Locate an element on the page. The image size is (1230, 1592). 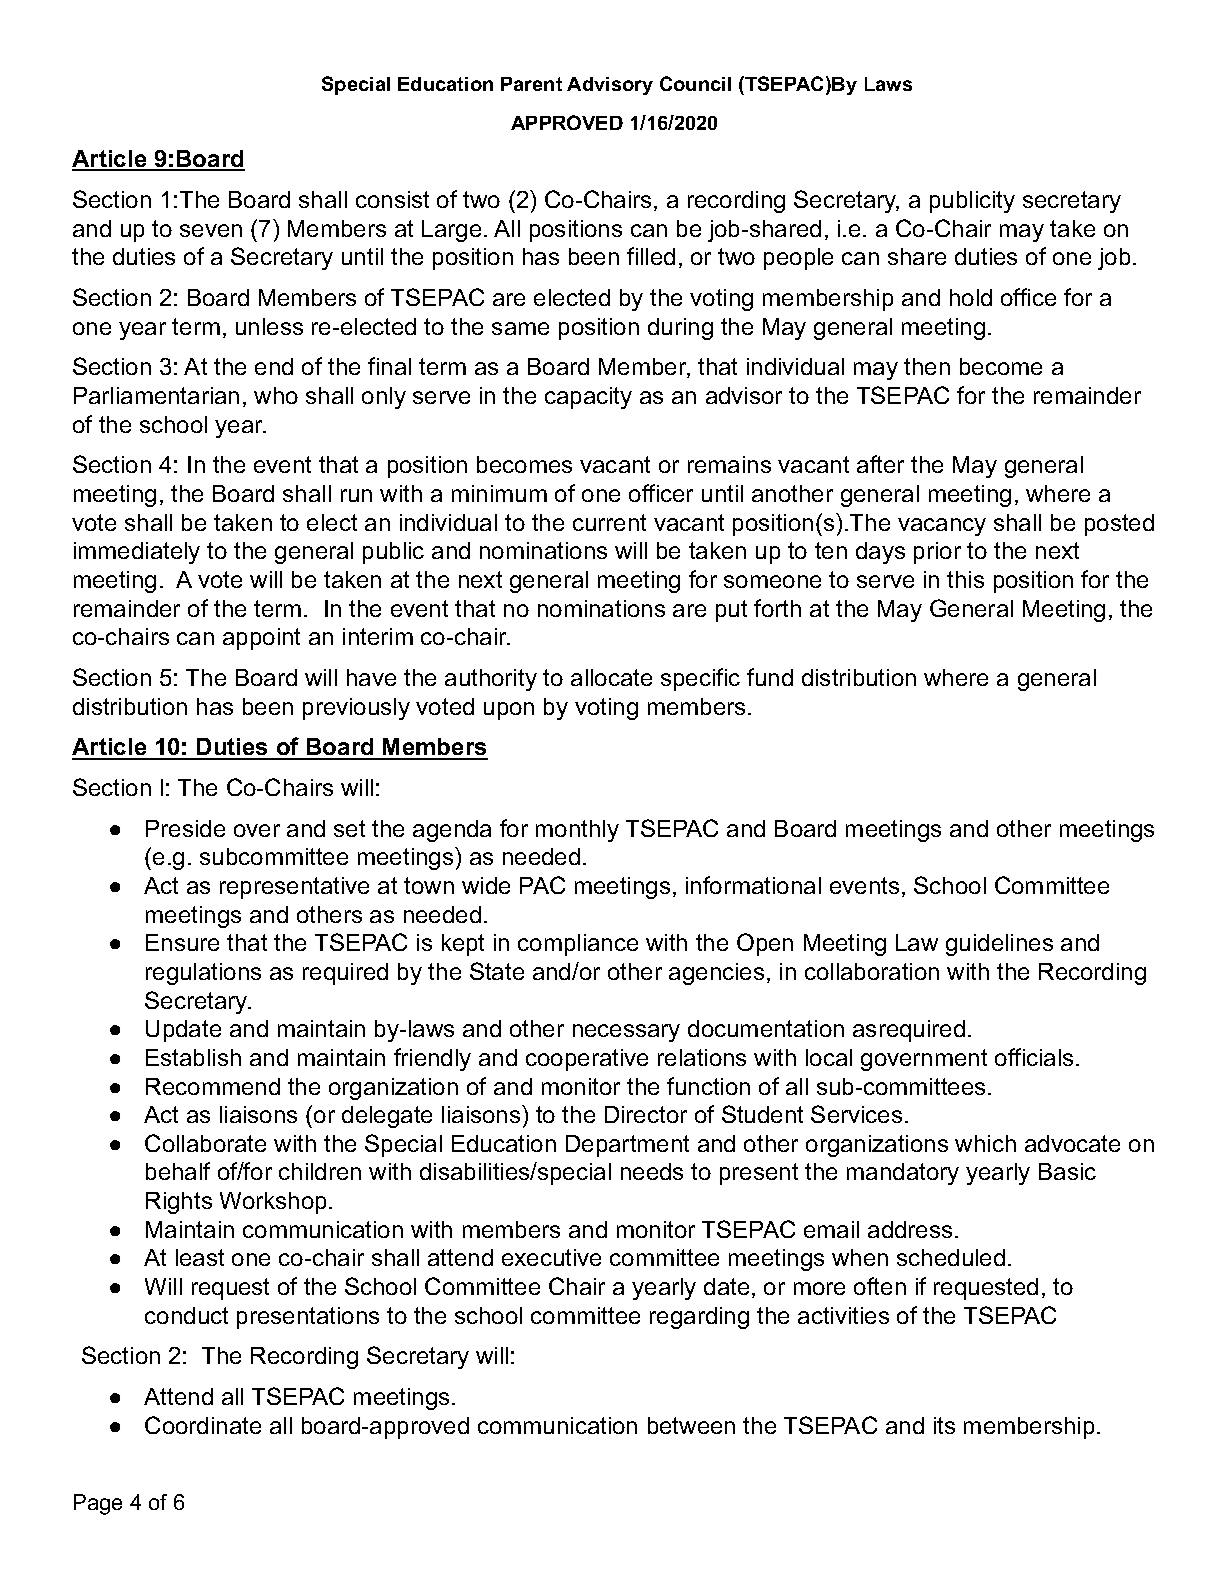
monthly is located at coordinates (577, 831).
